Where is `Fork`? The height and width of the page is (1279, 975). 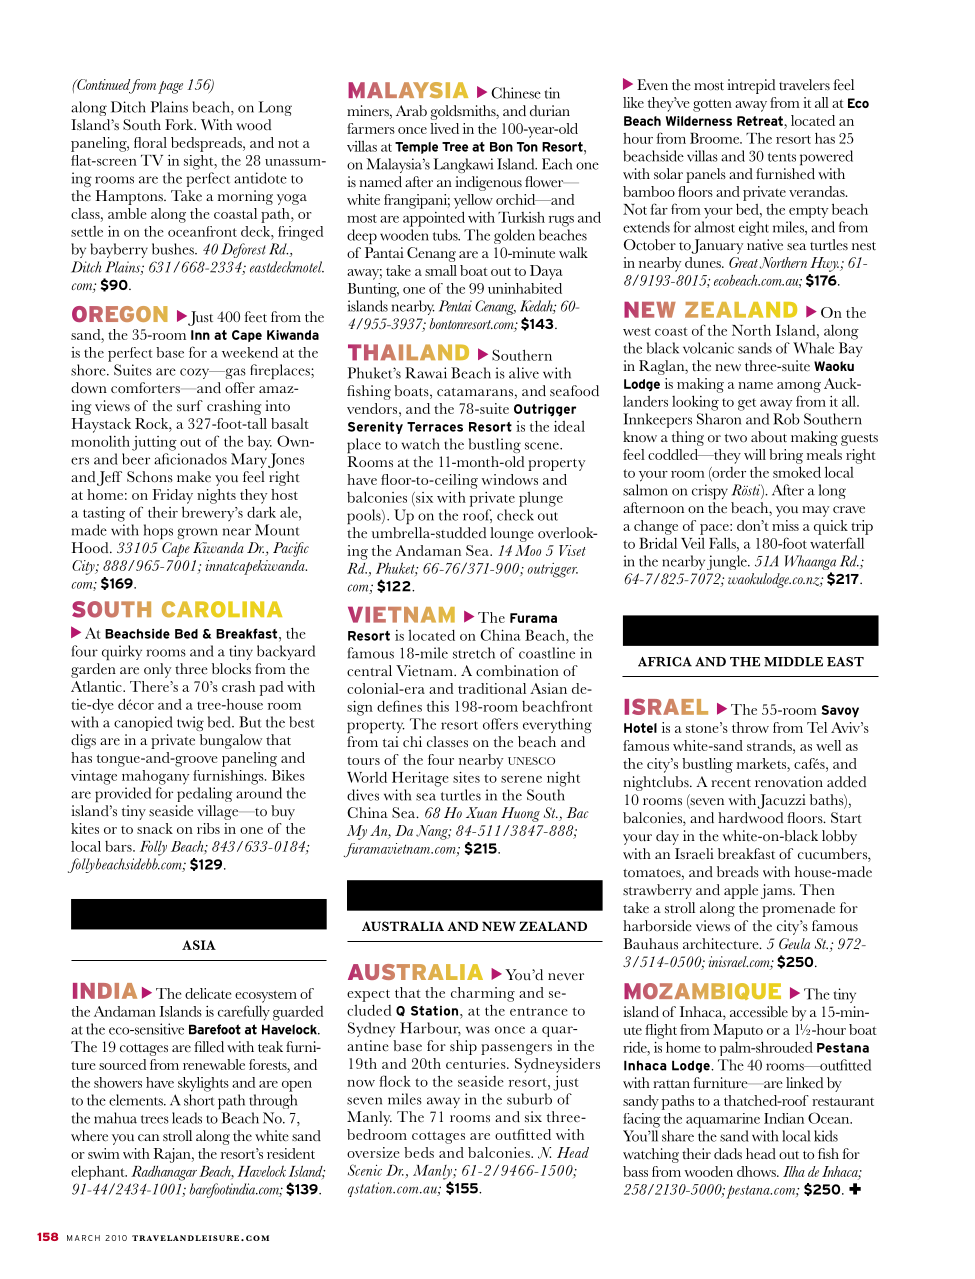
Fork is located at coordinates (180, 125).
